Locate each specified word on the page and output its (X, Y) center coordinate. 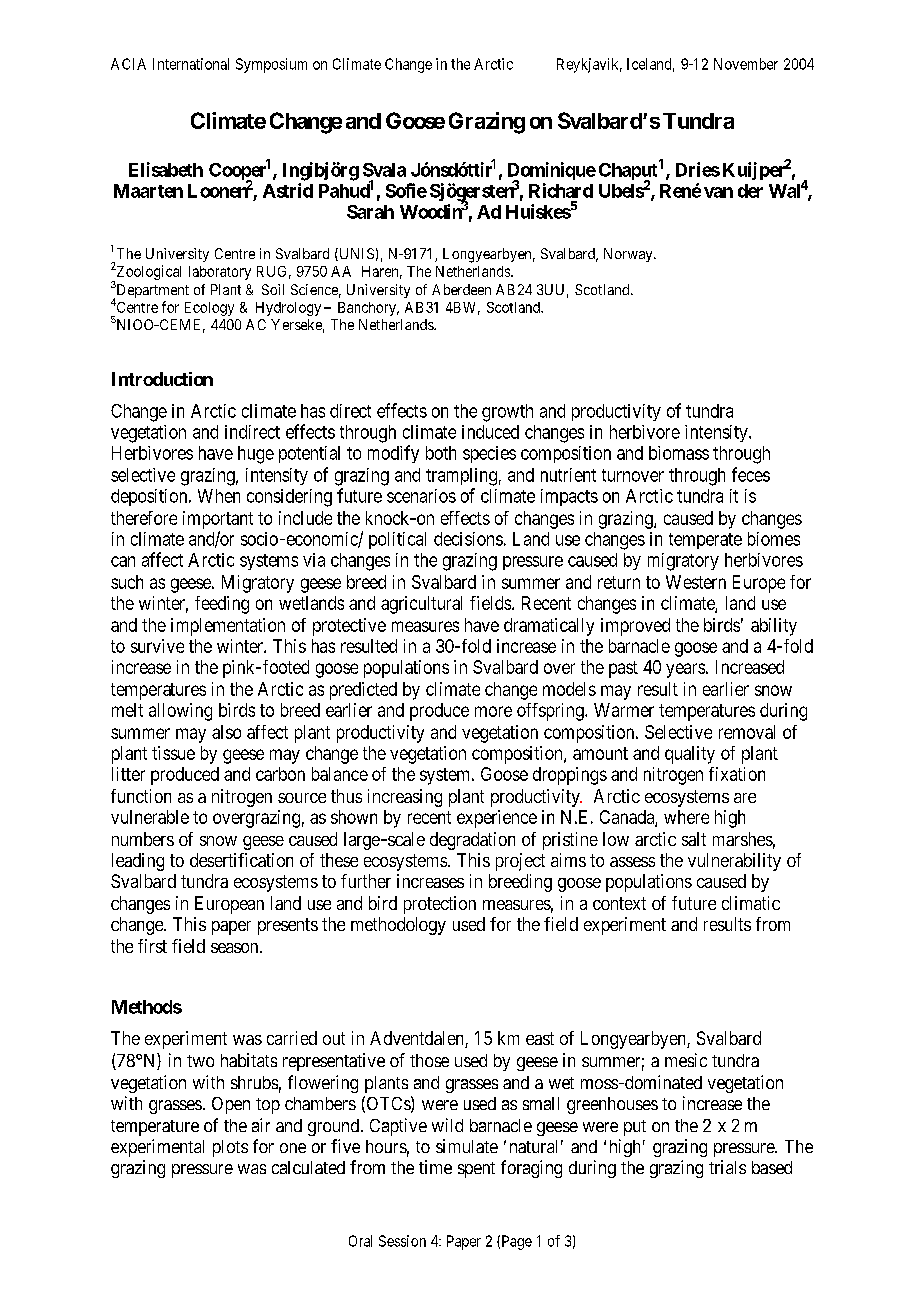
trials (727, 1167)
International (191, 64)
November (746, 64)
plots (230, 1148)
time (435, 1167)
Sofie (406, 190)
